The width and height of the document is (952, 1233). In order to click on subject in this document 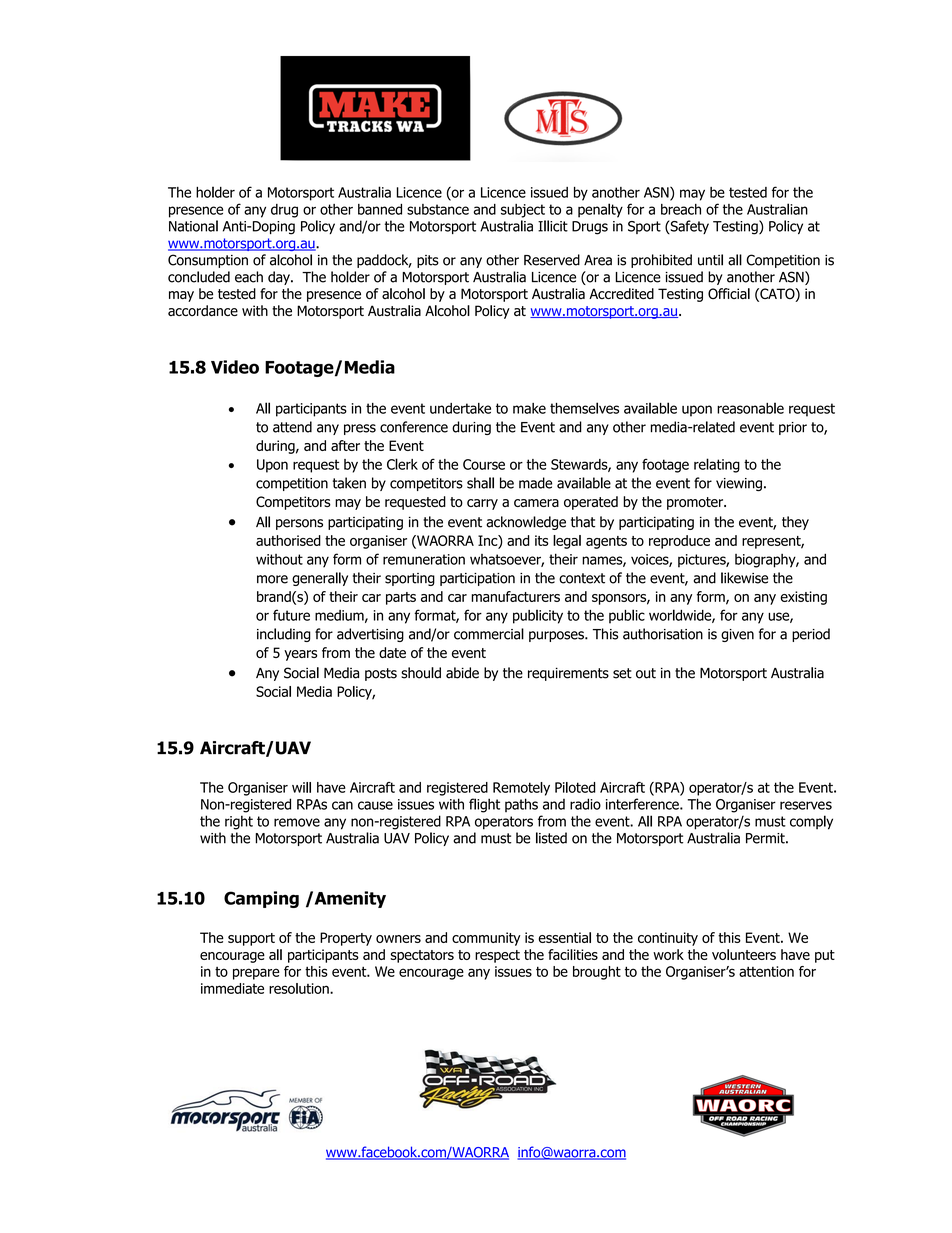, I will do `click(523, 211)`.
